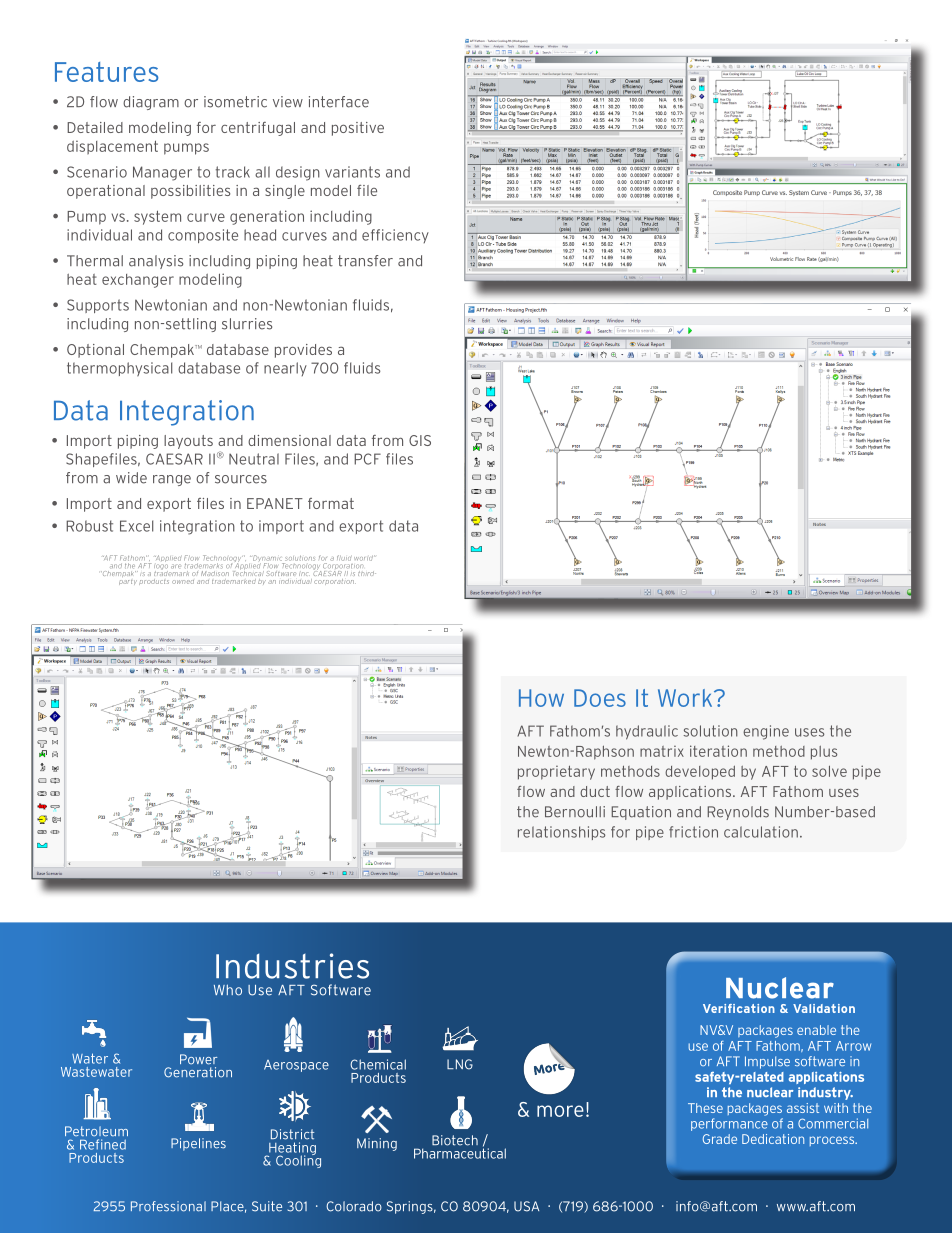 This document has width=952, height=1233. Describe the element at coordinates (738, 813) in the document. I see `Reynolds` at that location.
